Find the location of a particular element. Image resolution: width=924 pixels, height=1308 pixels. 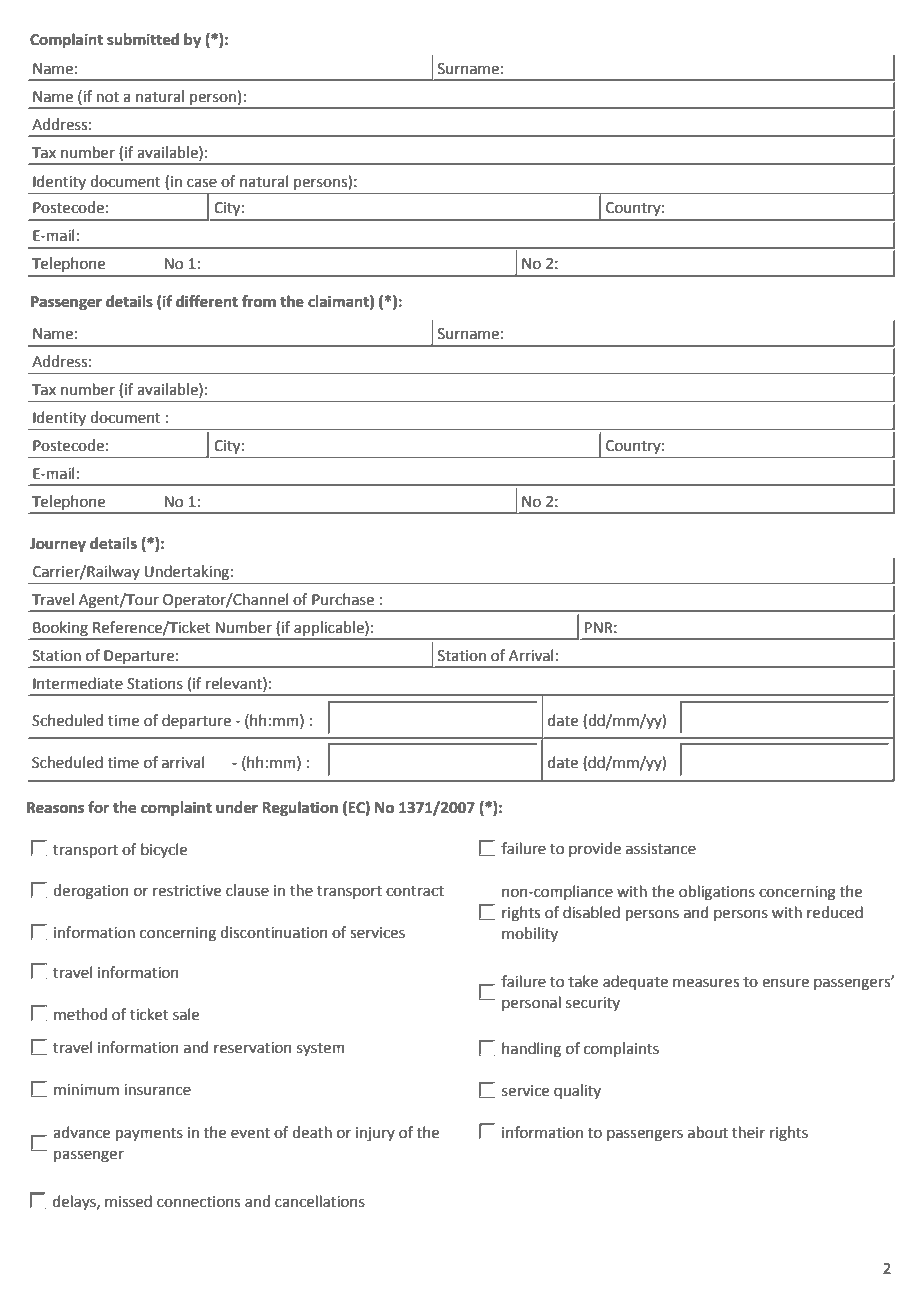

contract is located at coordinates (415, 891).
